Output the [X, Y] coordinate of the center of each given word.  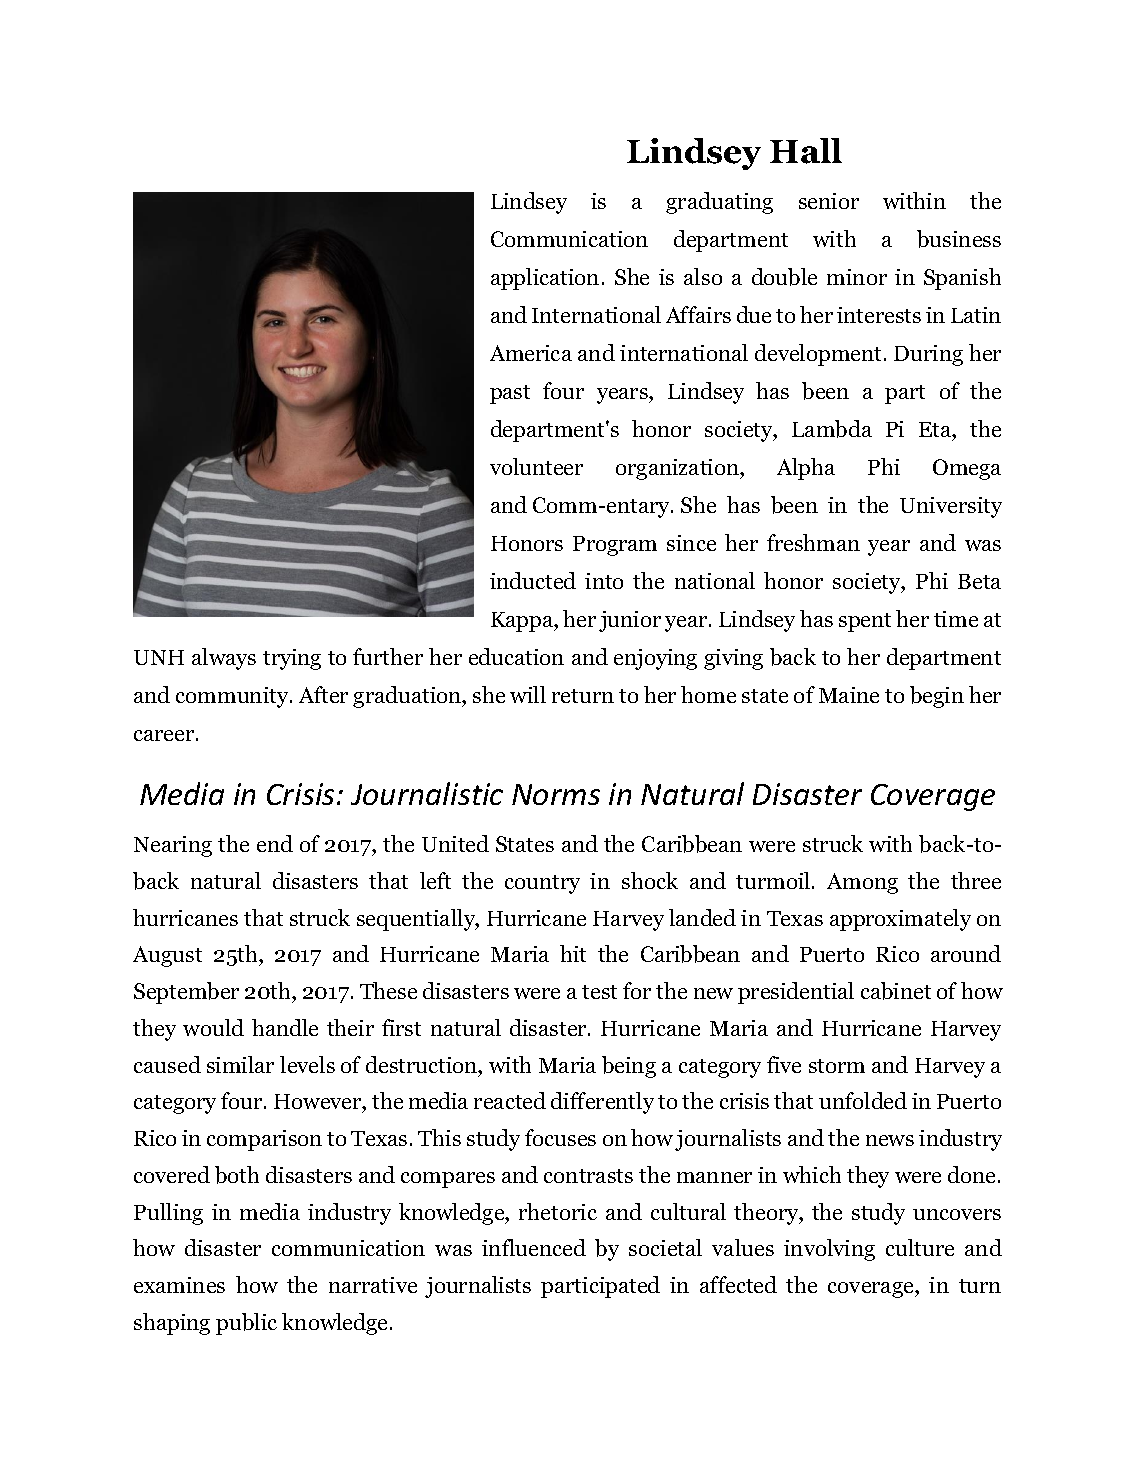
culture [920, 1247]
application [545, 279]
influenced [534, 1247]
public [246, 1324]
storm [837, 1066]
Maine [849, 695]
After [323, 694]
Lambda [832, 429]
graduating [719, 203]
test [599, 992]
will [528, 694]
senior [829, 201]
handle [285, 1027]
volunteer [536, 466]
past [510, 394]
